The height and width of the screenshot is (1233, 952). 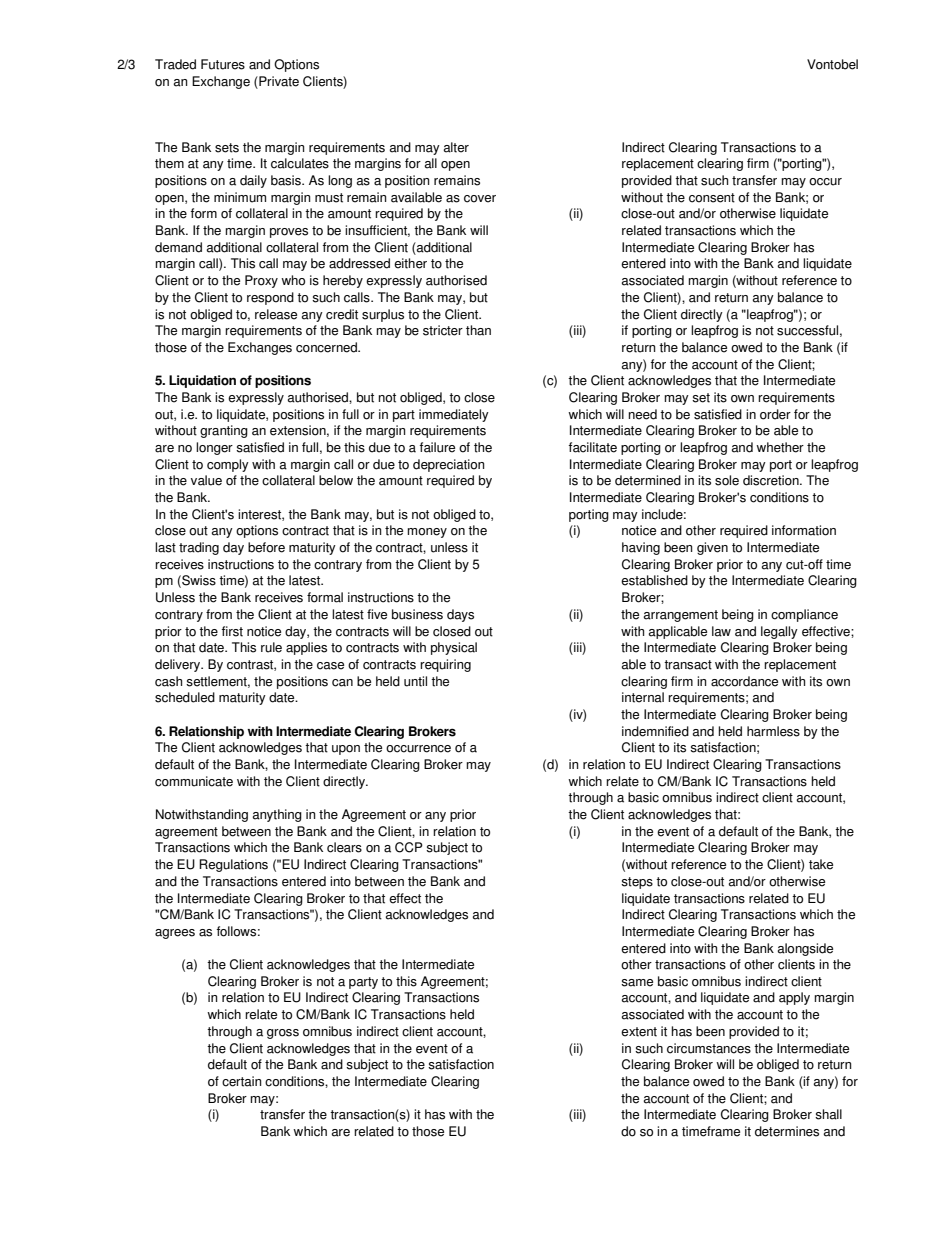 What do you see at coordinates (456, 147) in the screenshot?
I see `alter` at bounding box center [456, 147].
